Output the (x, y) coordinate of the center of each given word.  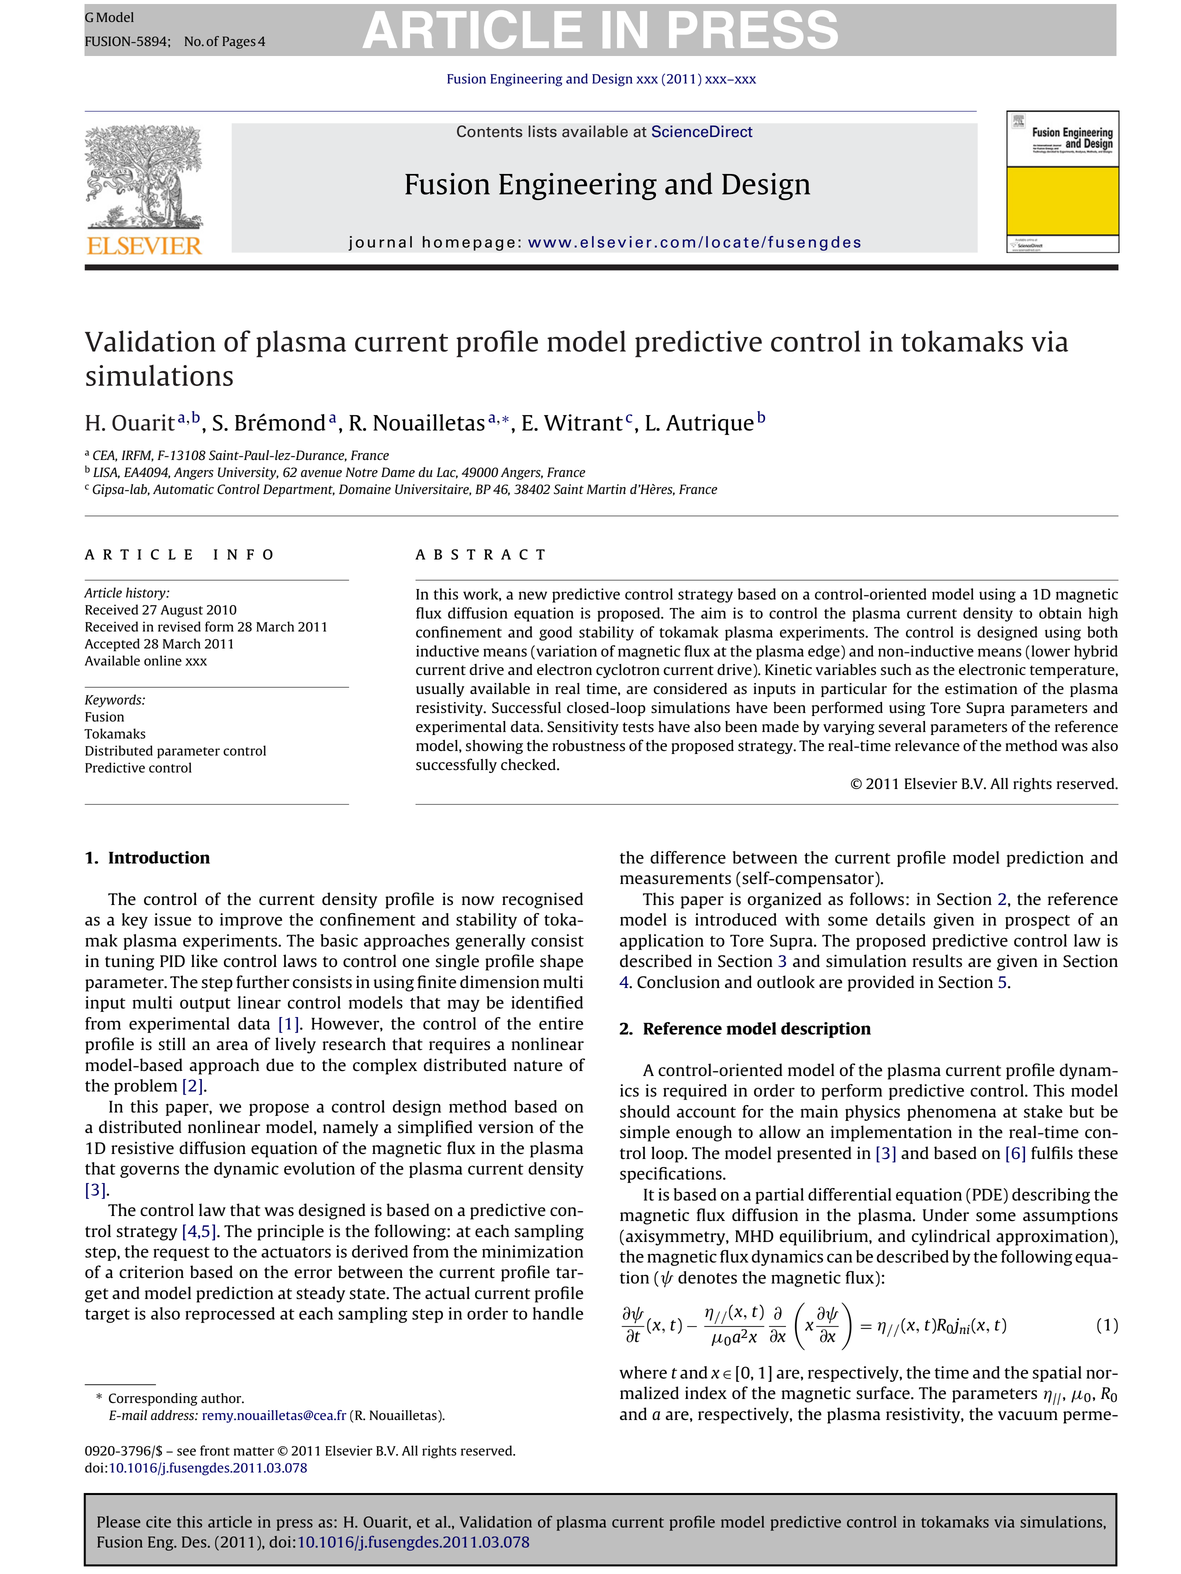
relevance (927, 745)
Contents (490, 131)
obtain (1060, 613)
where (643, 1372)
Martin (606, 489)
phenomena (951, 1113)
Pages (239, 42)
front (215, 1450)
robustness (589, 746)
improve (251, 921)
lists (542, 131)
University (248, 473)
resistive (142, 1148)
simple (645, 1133)
